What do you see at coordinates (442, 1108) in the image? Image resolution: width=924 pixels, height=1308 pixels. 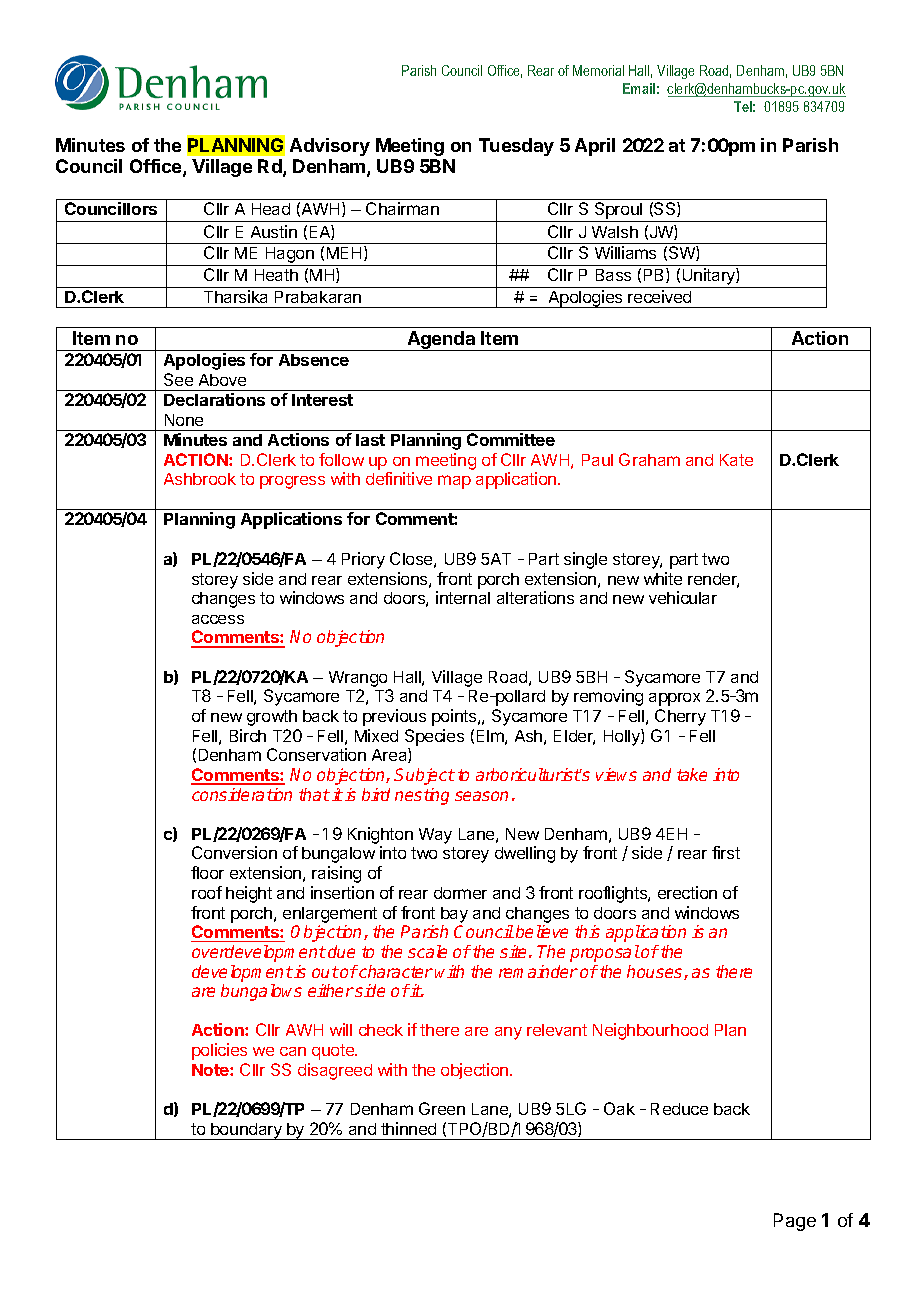 I see `Green` at bounding box center [442, 1108].
